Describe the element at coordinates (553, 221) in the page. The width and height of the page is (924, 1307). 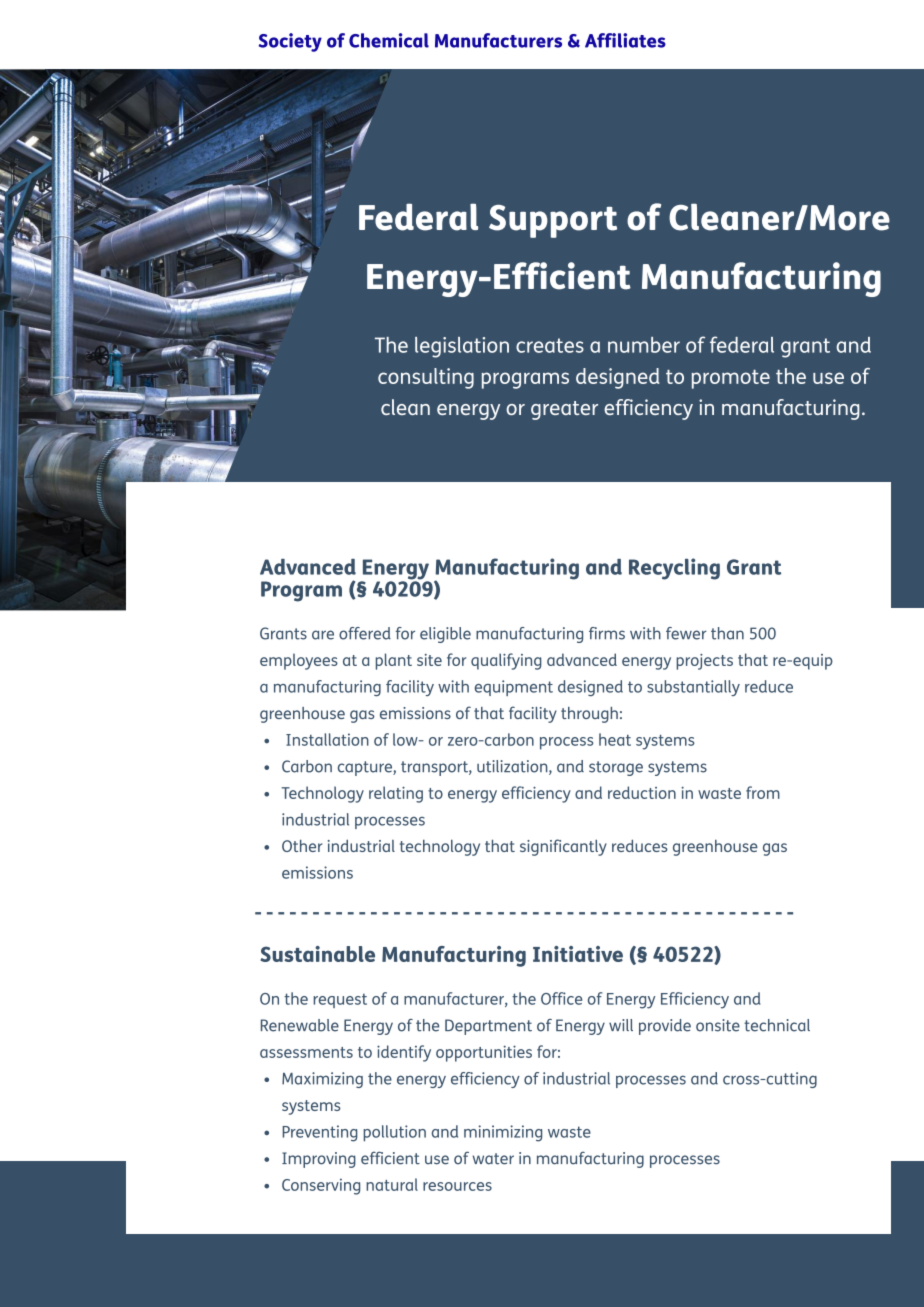
I see `Support` at that location.
